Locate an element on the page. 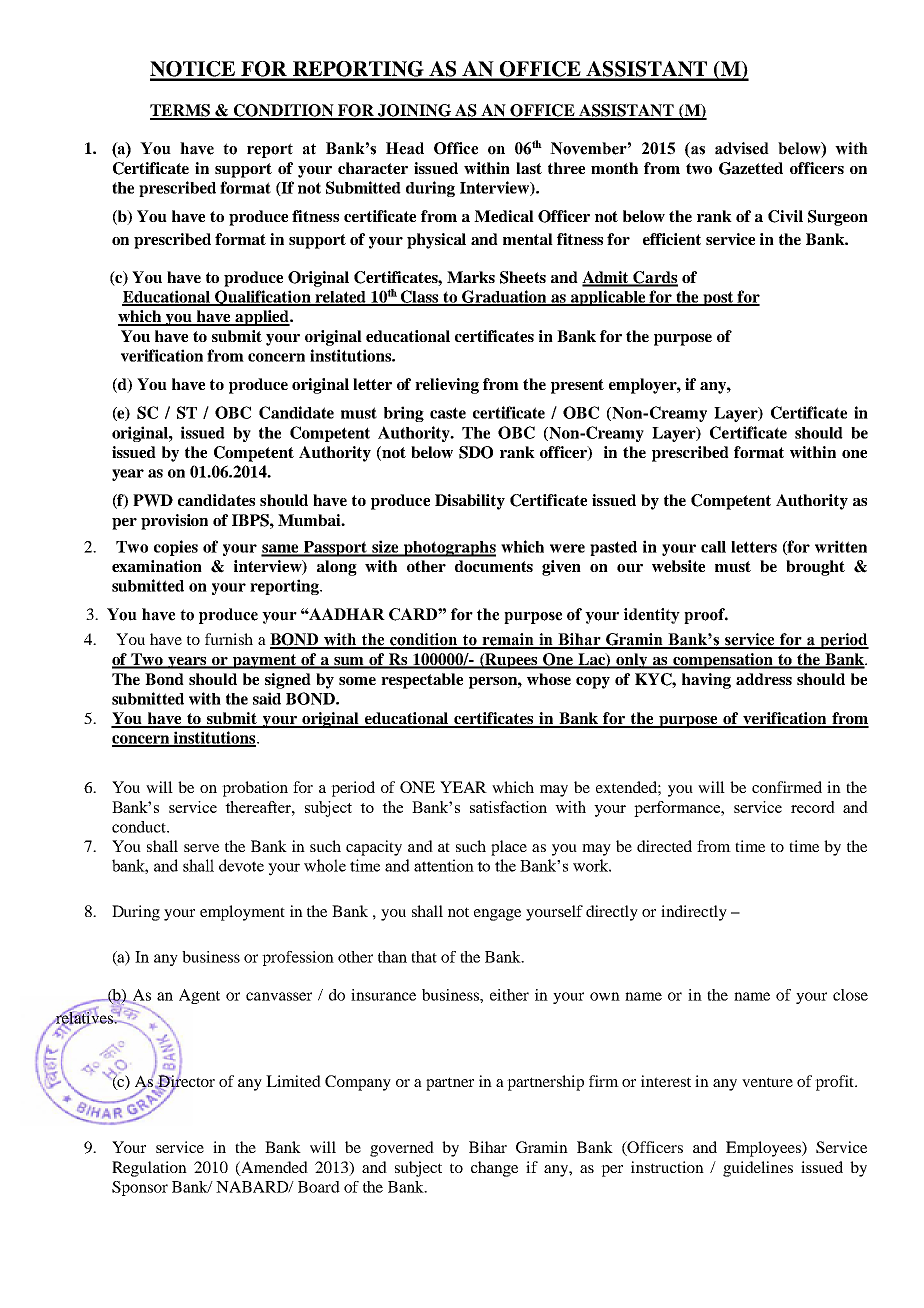  address is located at coordinates (764, 679).
